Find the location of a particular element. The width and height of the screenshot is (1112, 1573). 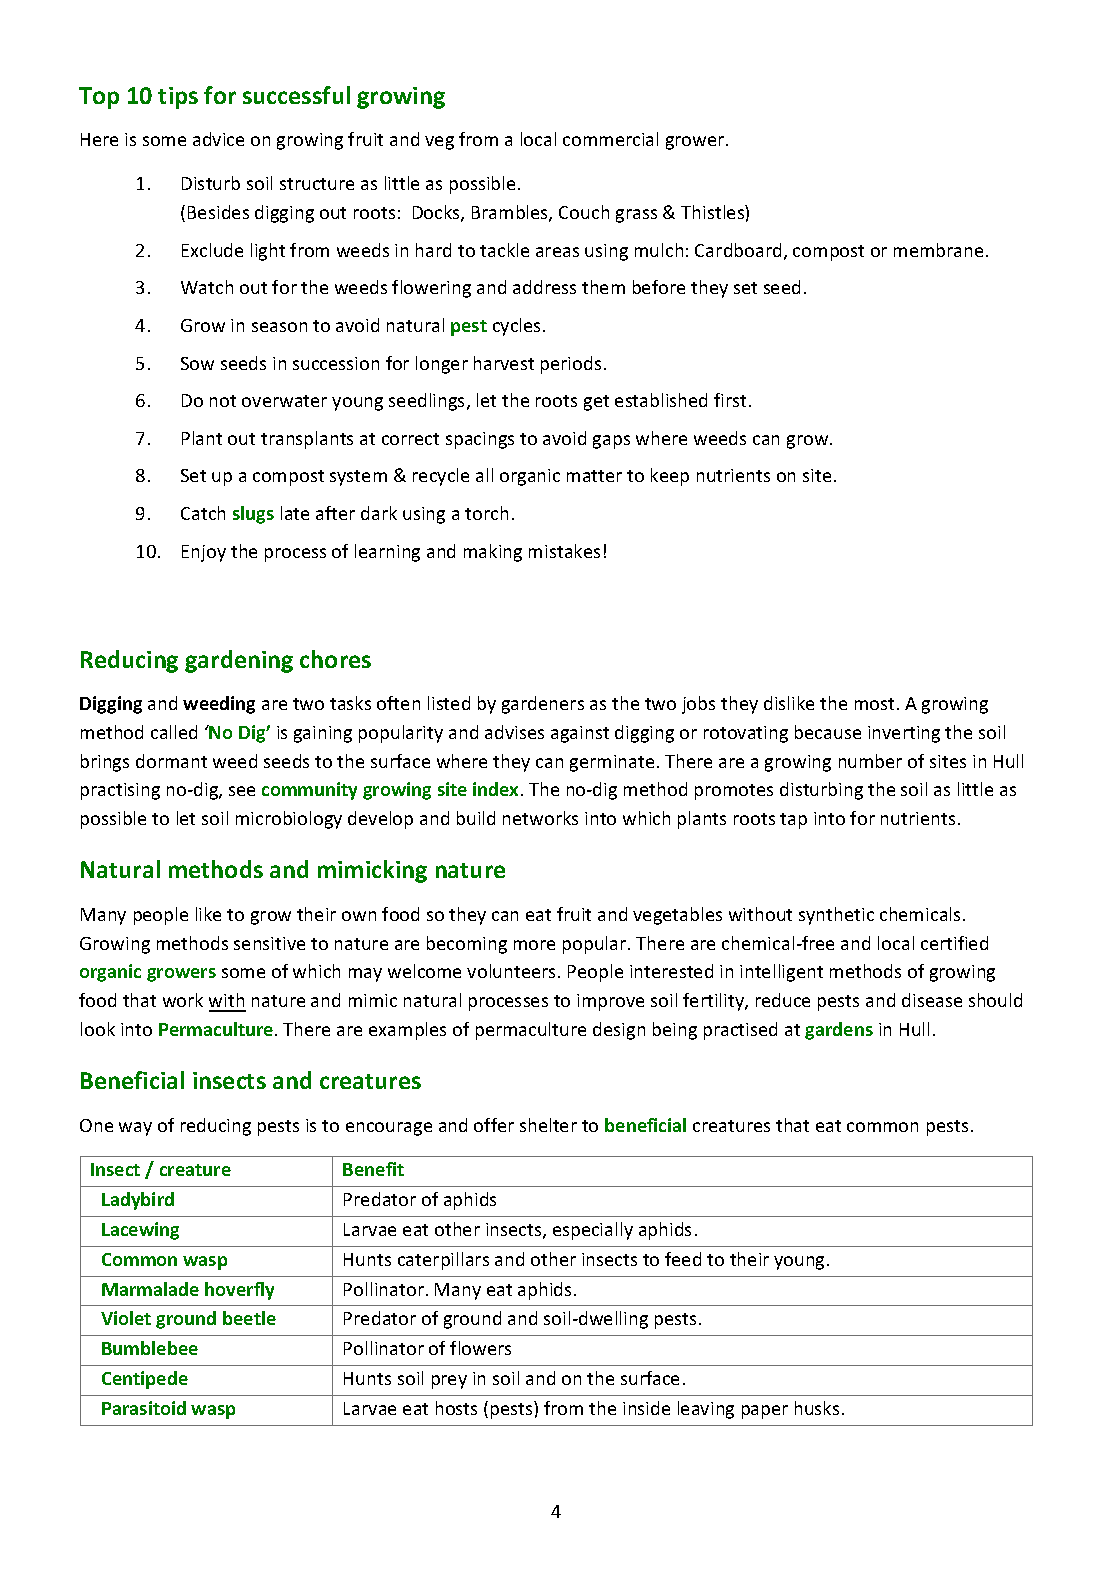

Enjoy is located at coordinates (204, 553).
